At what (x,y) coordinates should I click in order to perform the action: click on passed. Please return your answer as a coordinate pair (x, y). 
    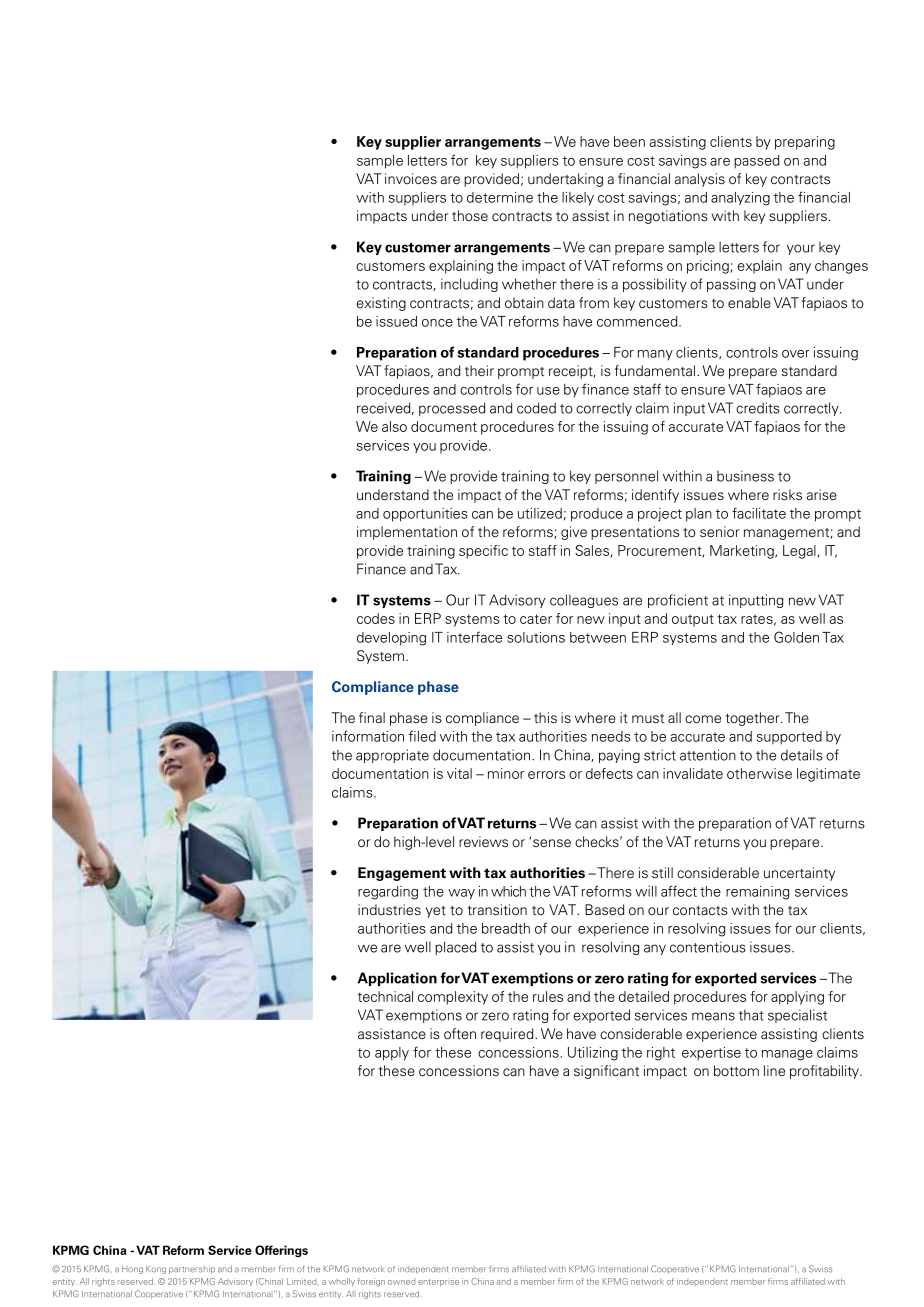
    Looking at the image, I should click on (756, 162).
